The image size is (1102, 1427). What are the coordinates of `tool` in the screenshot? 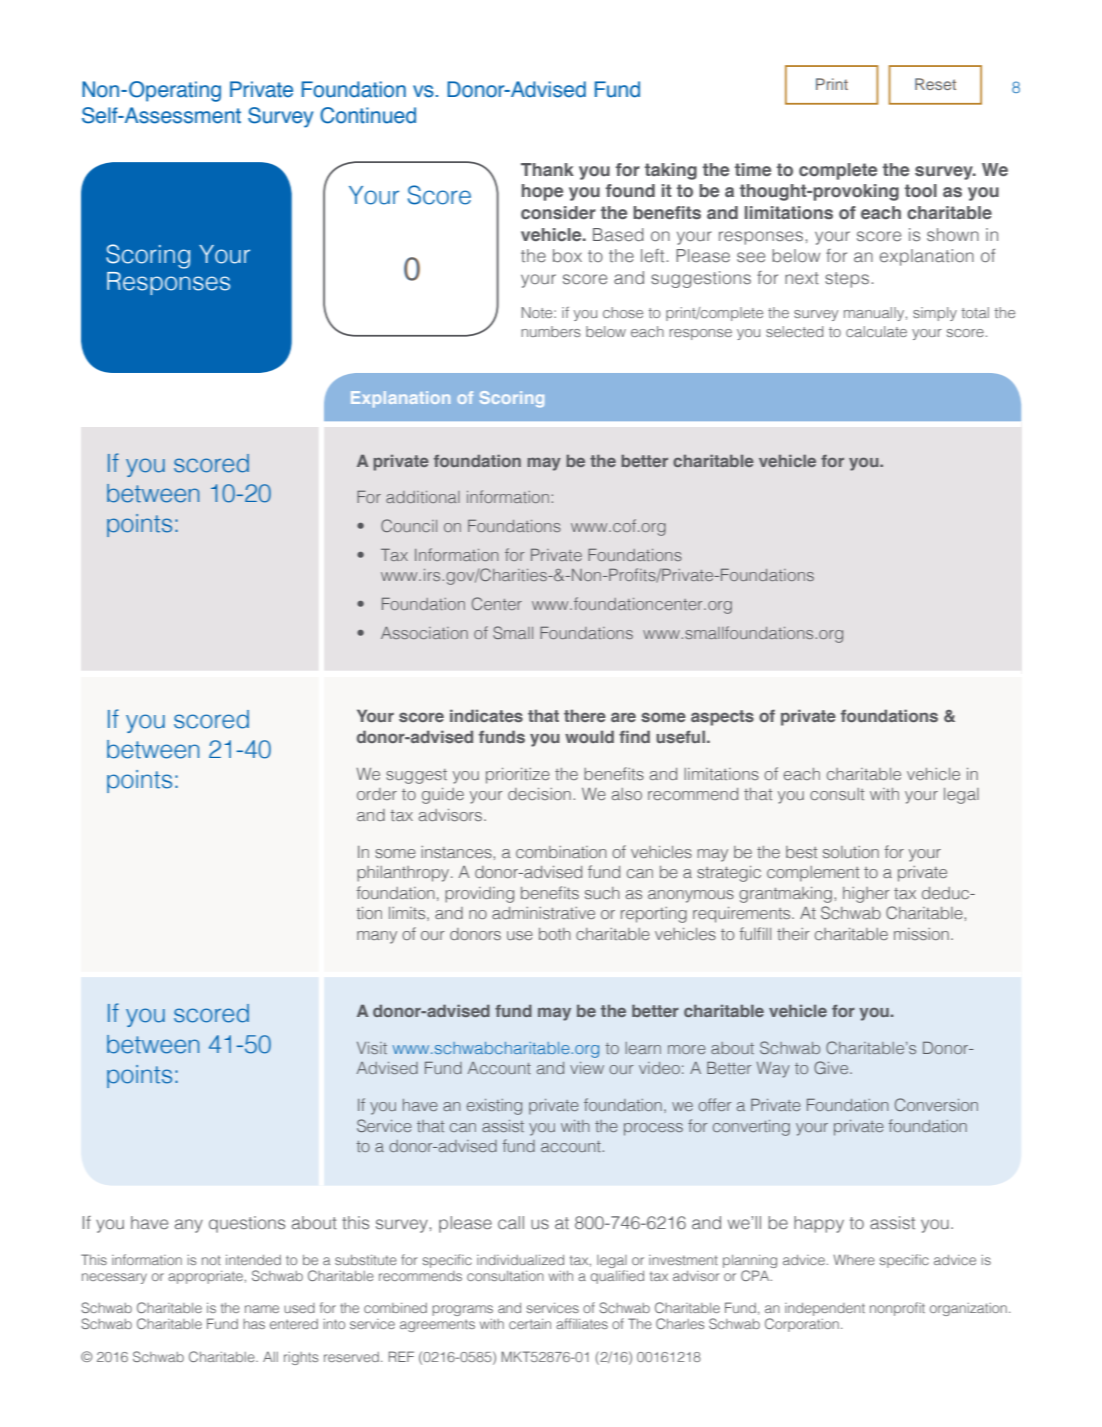 It's located at (921, 190).
